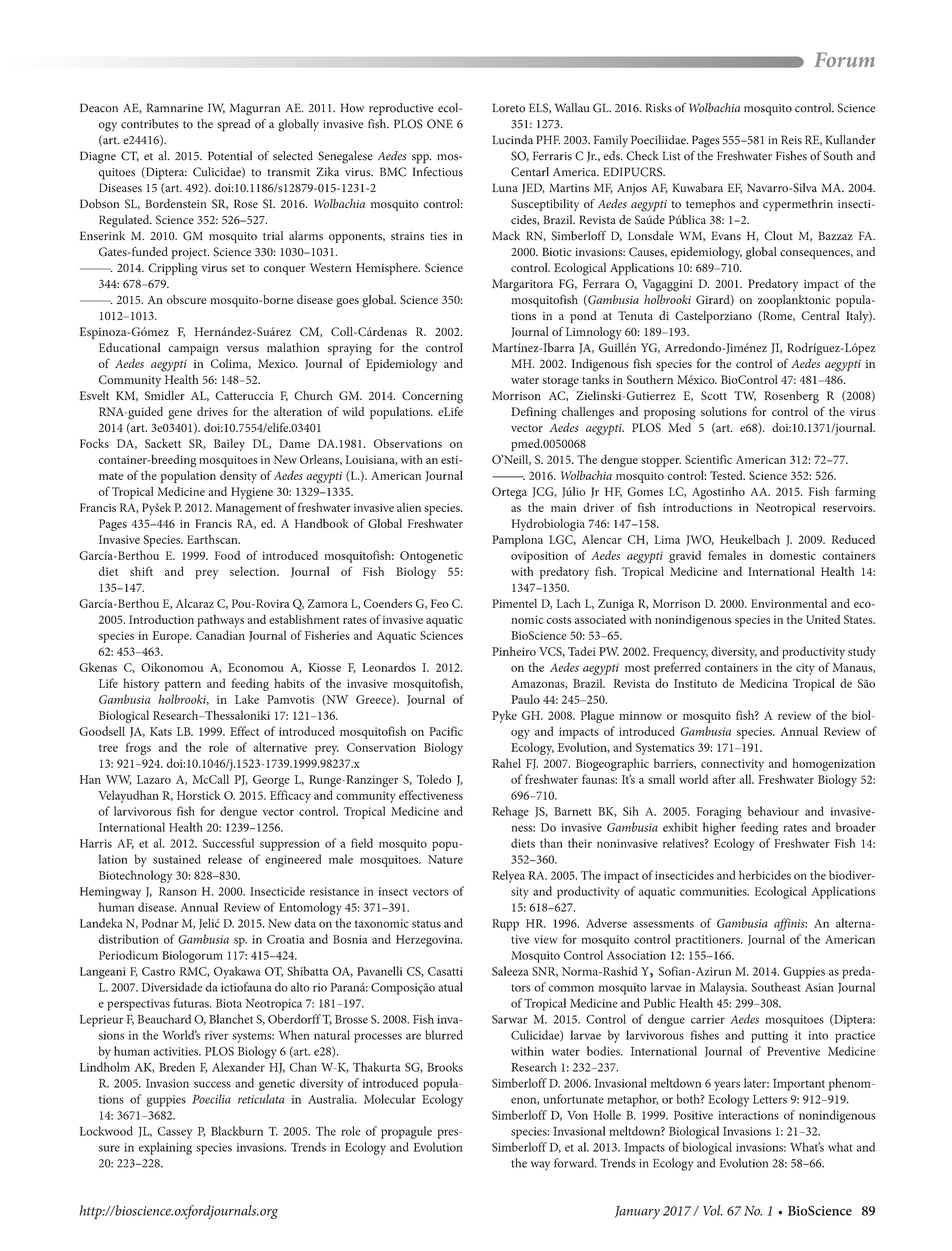  Describe the element at coordinates (233, 125) in the screenshot. I see `spread` at that location.
